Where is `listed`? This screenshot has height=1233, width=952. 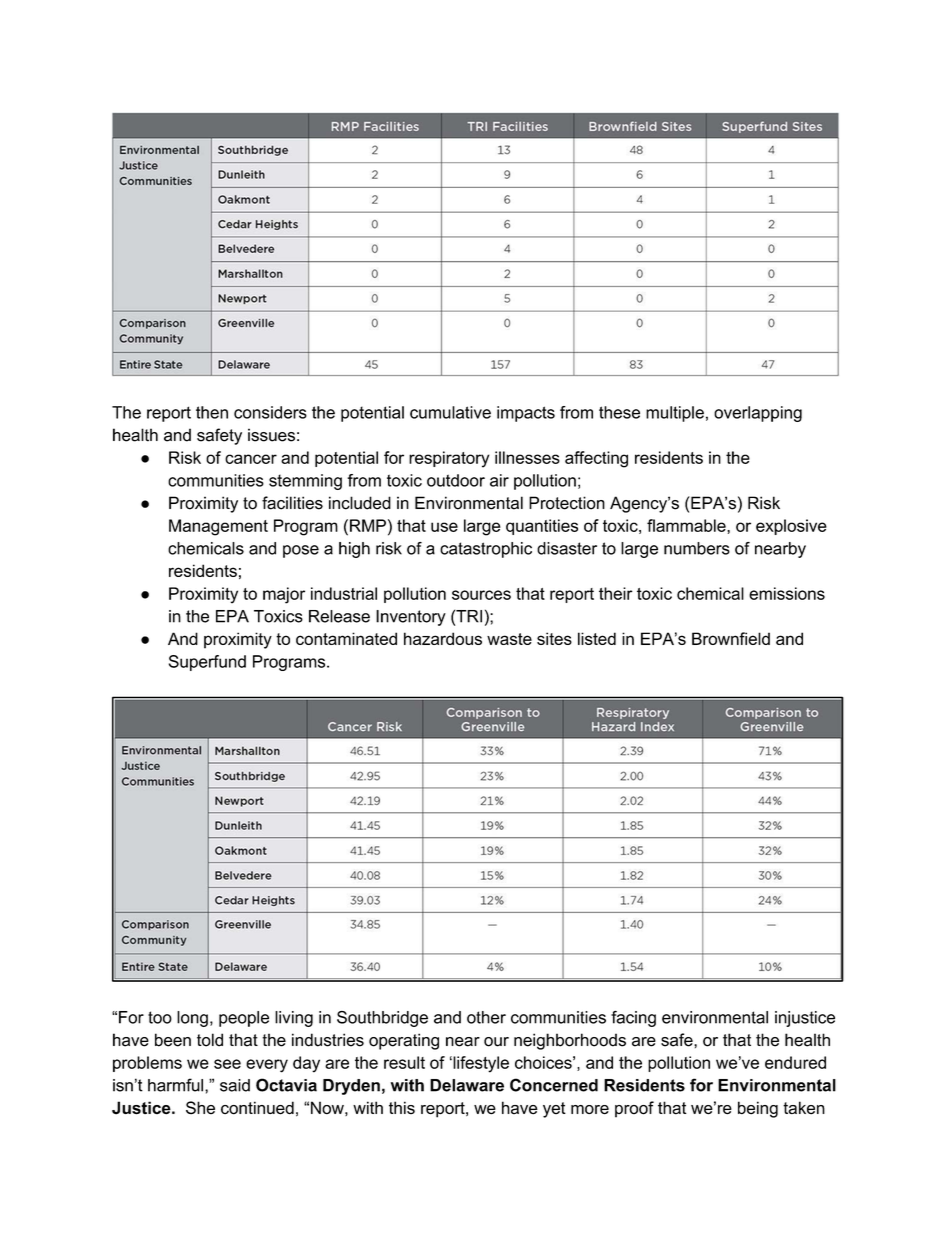 listed is located at coordinates (597, 638).
